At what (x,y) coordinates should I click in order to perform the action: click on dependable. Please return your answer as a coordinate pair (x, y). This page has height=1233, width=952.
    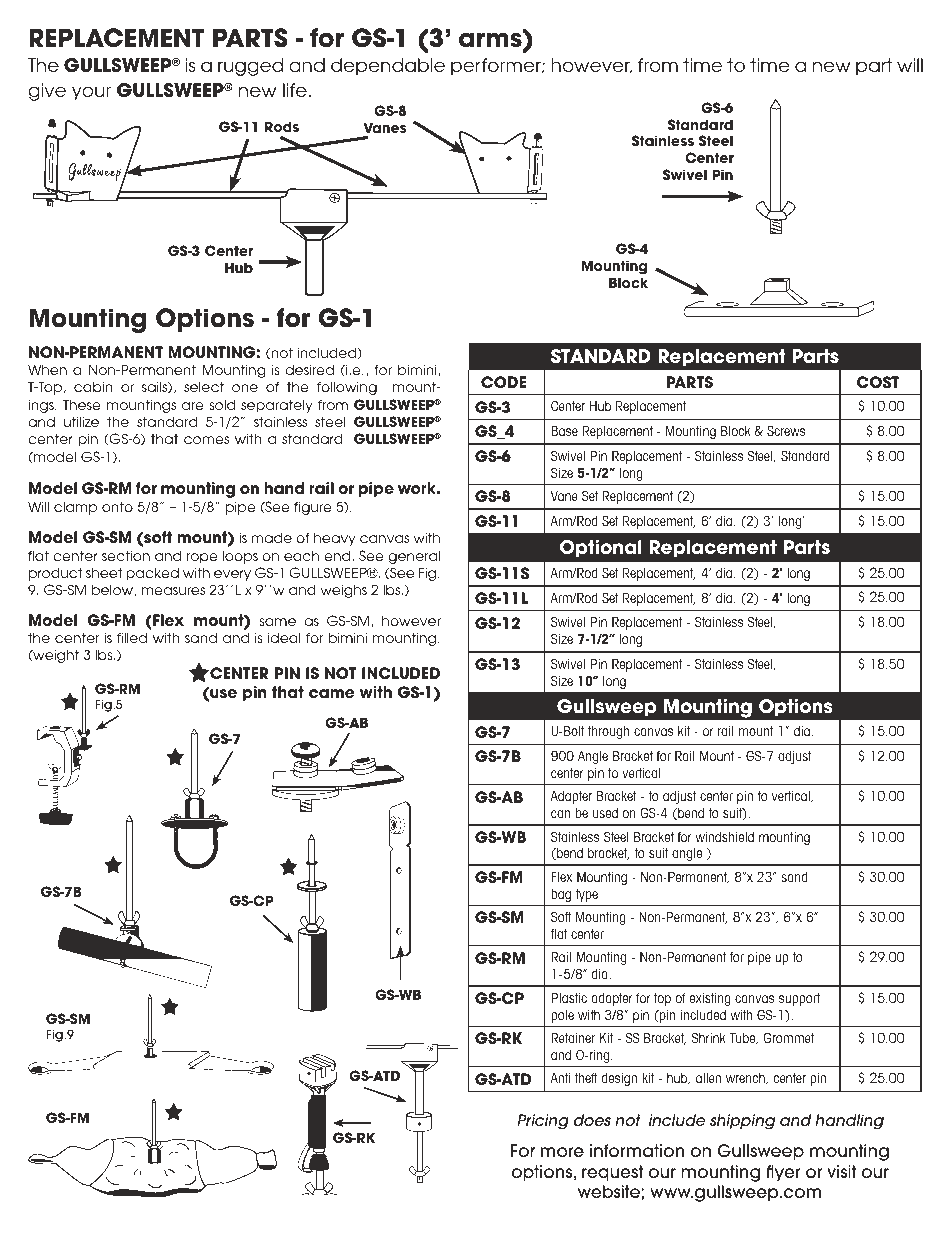
    Looking at the image, I should click on (388, 67).
